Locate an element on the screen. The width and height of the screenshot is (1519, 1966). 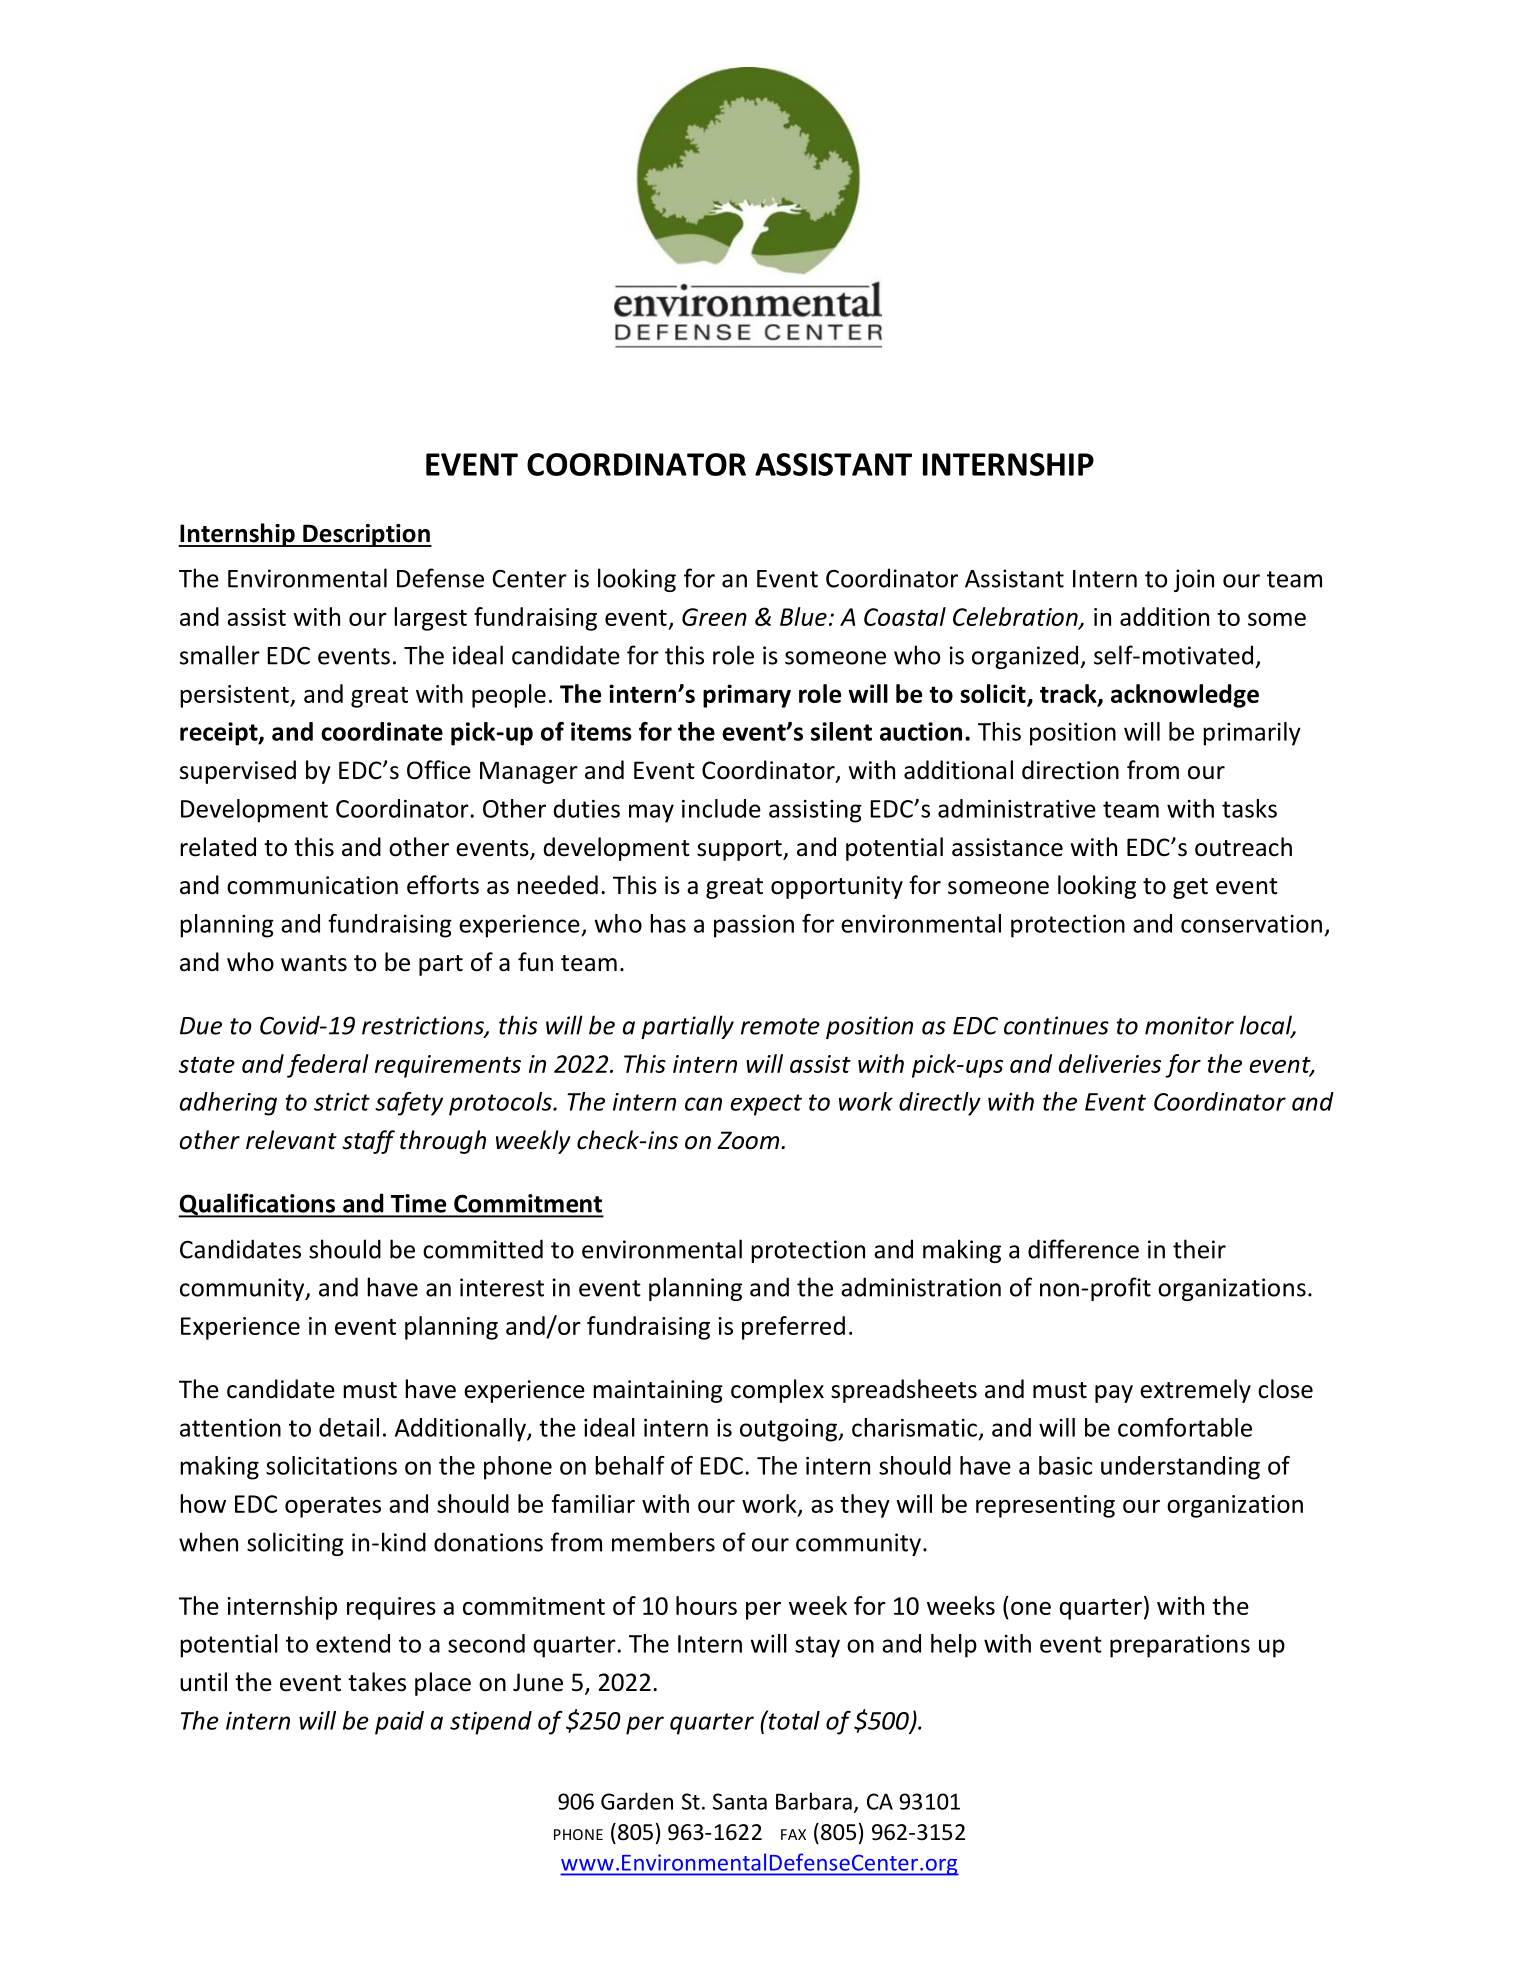
preferred is located at coordinates (793, 1328).
